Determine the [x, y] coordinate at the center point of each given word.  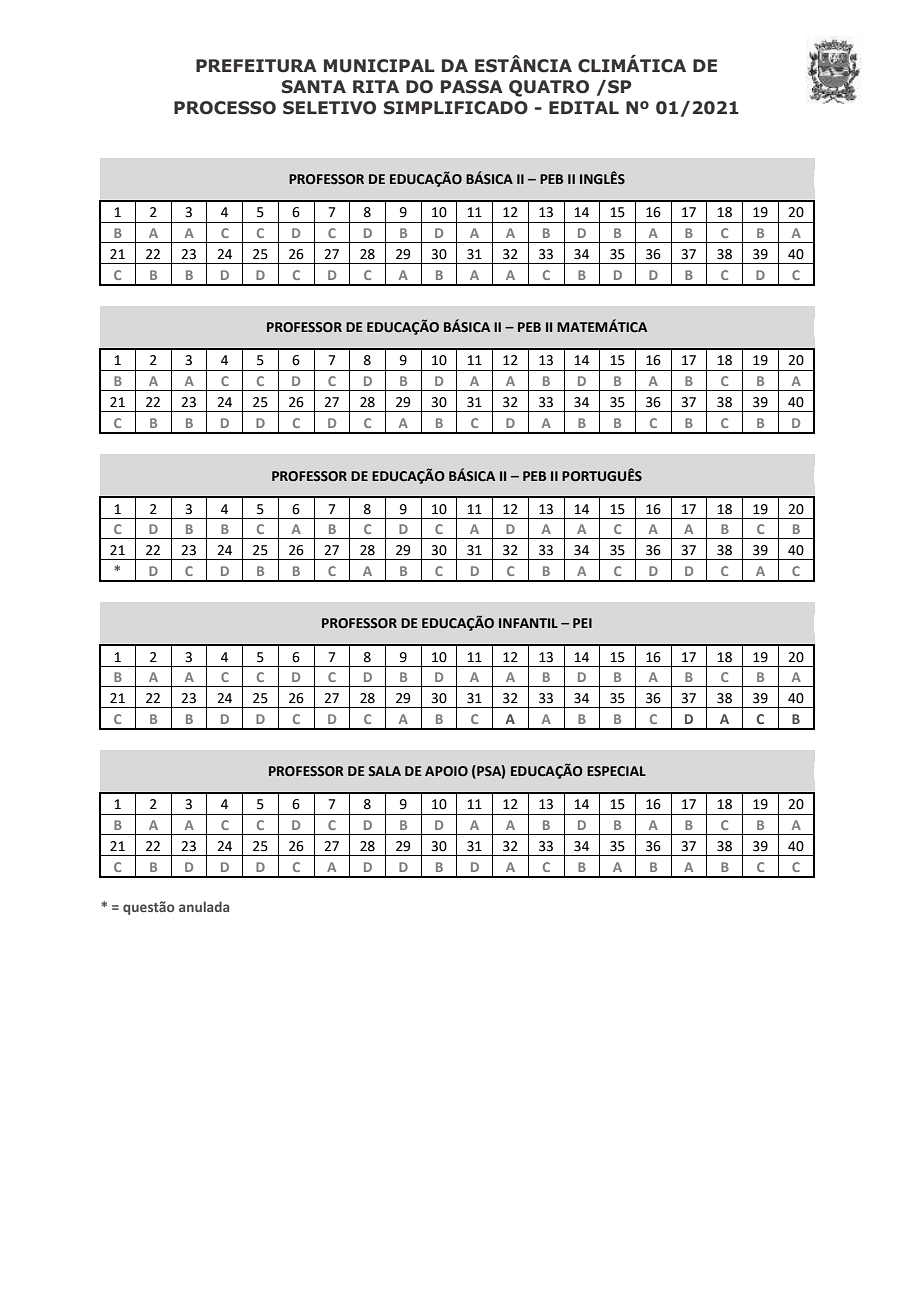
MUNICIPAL [379, 66]
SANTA [314, 87]
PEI [582, 623]
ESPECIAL [616, 771]
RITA [376, 86]
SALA [384, 771]
